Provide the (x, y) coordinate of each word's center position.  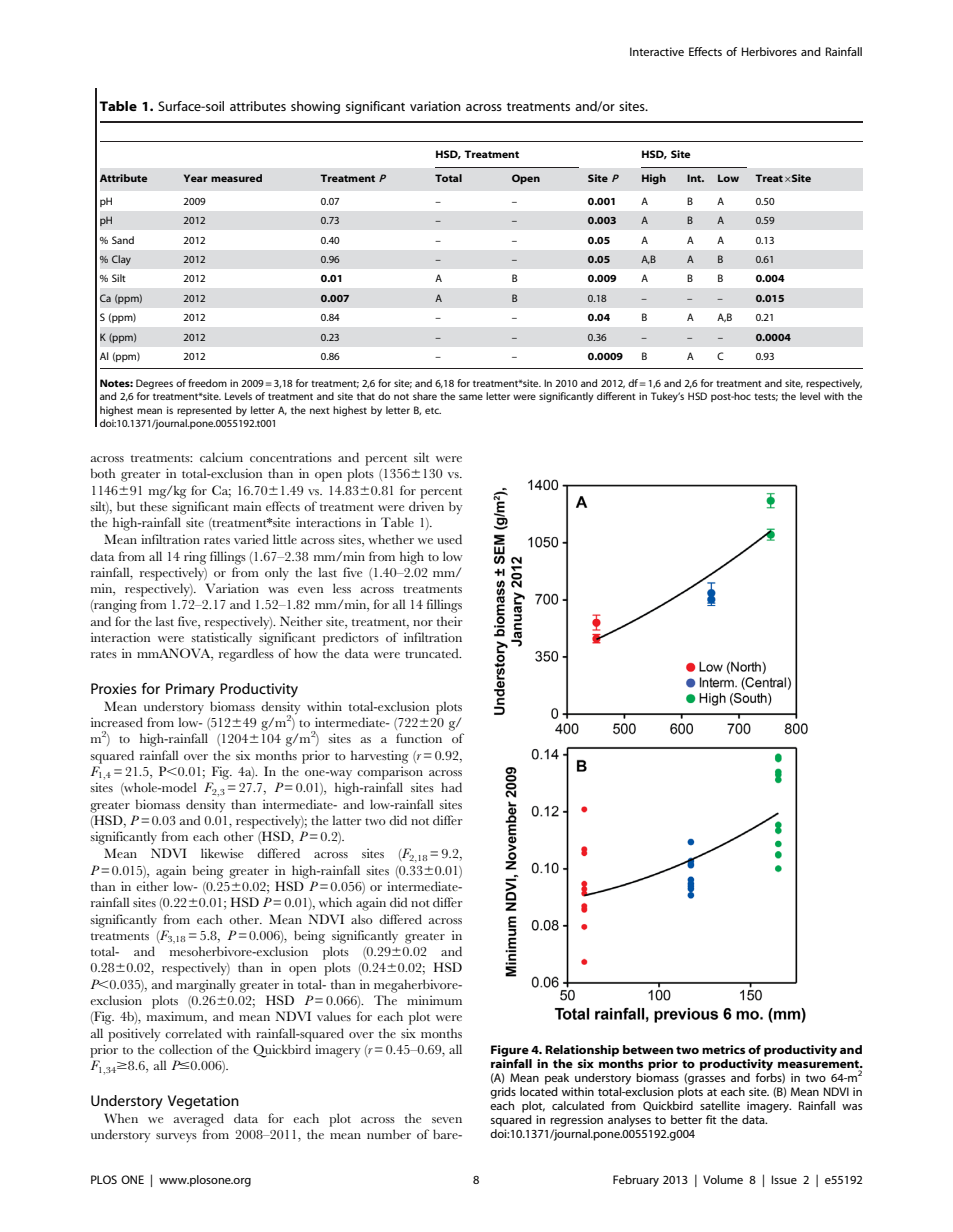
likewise (222, 853)
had (451, 787)
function (419, 738)
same (471, 397)
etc (433, 410)
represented (204, 411)
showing (315, 107)
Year (196, 178)
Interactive (657, 51)
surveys (176, 1138)
